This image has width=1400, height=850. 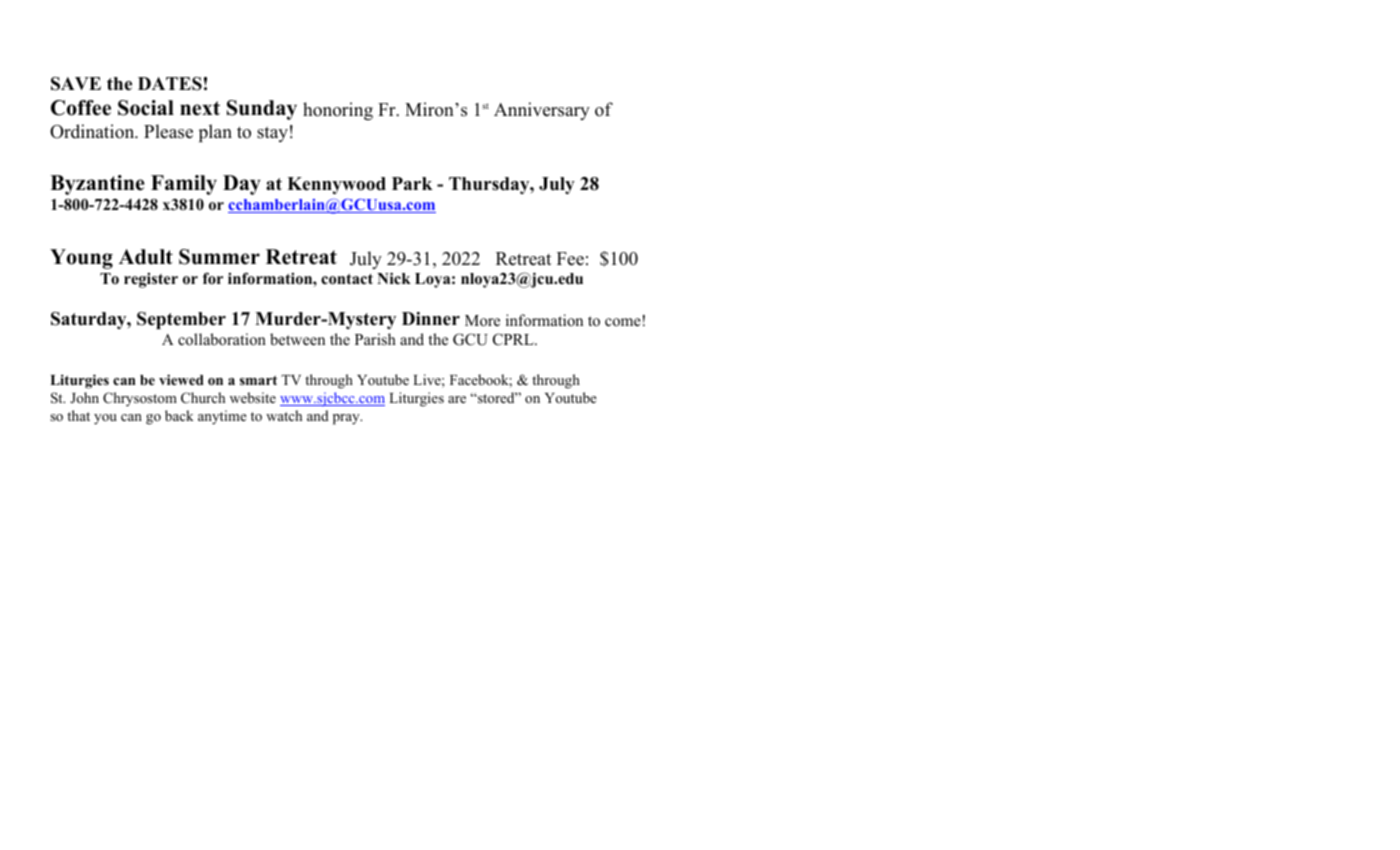 What do you see at coordinates (170, 84) in the image?
I see `DATES` at bounding box center [170, 84].
